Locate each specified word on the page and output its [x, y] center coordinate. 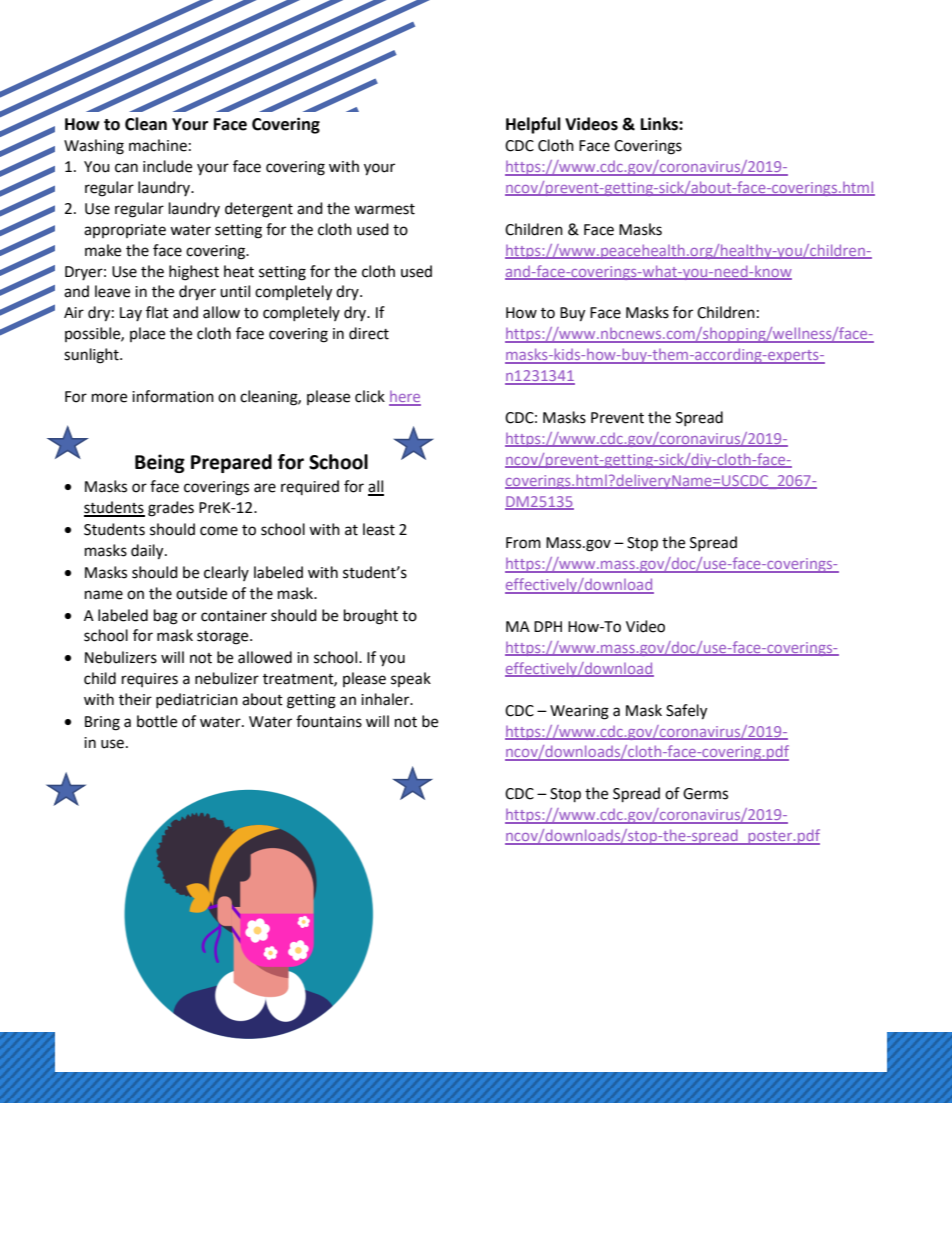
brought [371, 617]
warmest [384, 209]
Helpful [533, 125]
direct [369, 333]
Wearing [579, 712]
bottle [157, 721]
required [310, 487]
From [523, 543]
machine [158, 145]
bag [166, 617]
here [405, 398]
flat [157, 312]
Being [160, 463]
